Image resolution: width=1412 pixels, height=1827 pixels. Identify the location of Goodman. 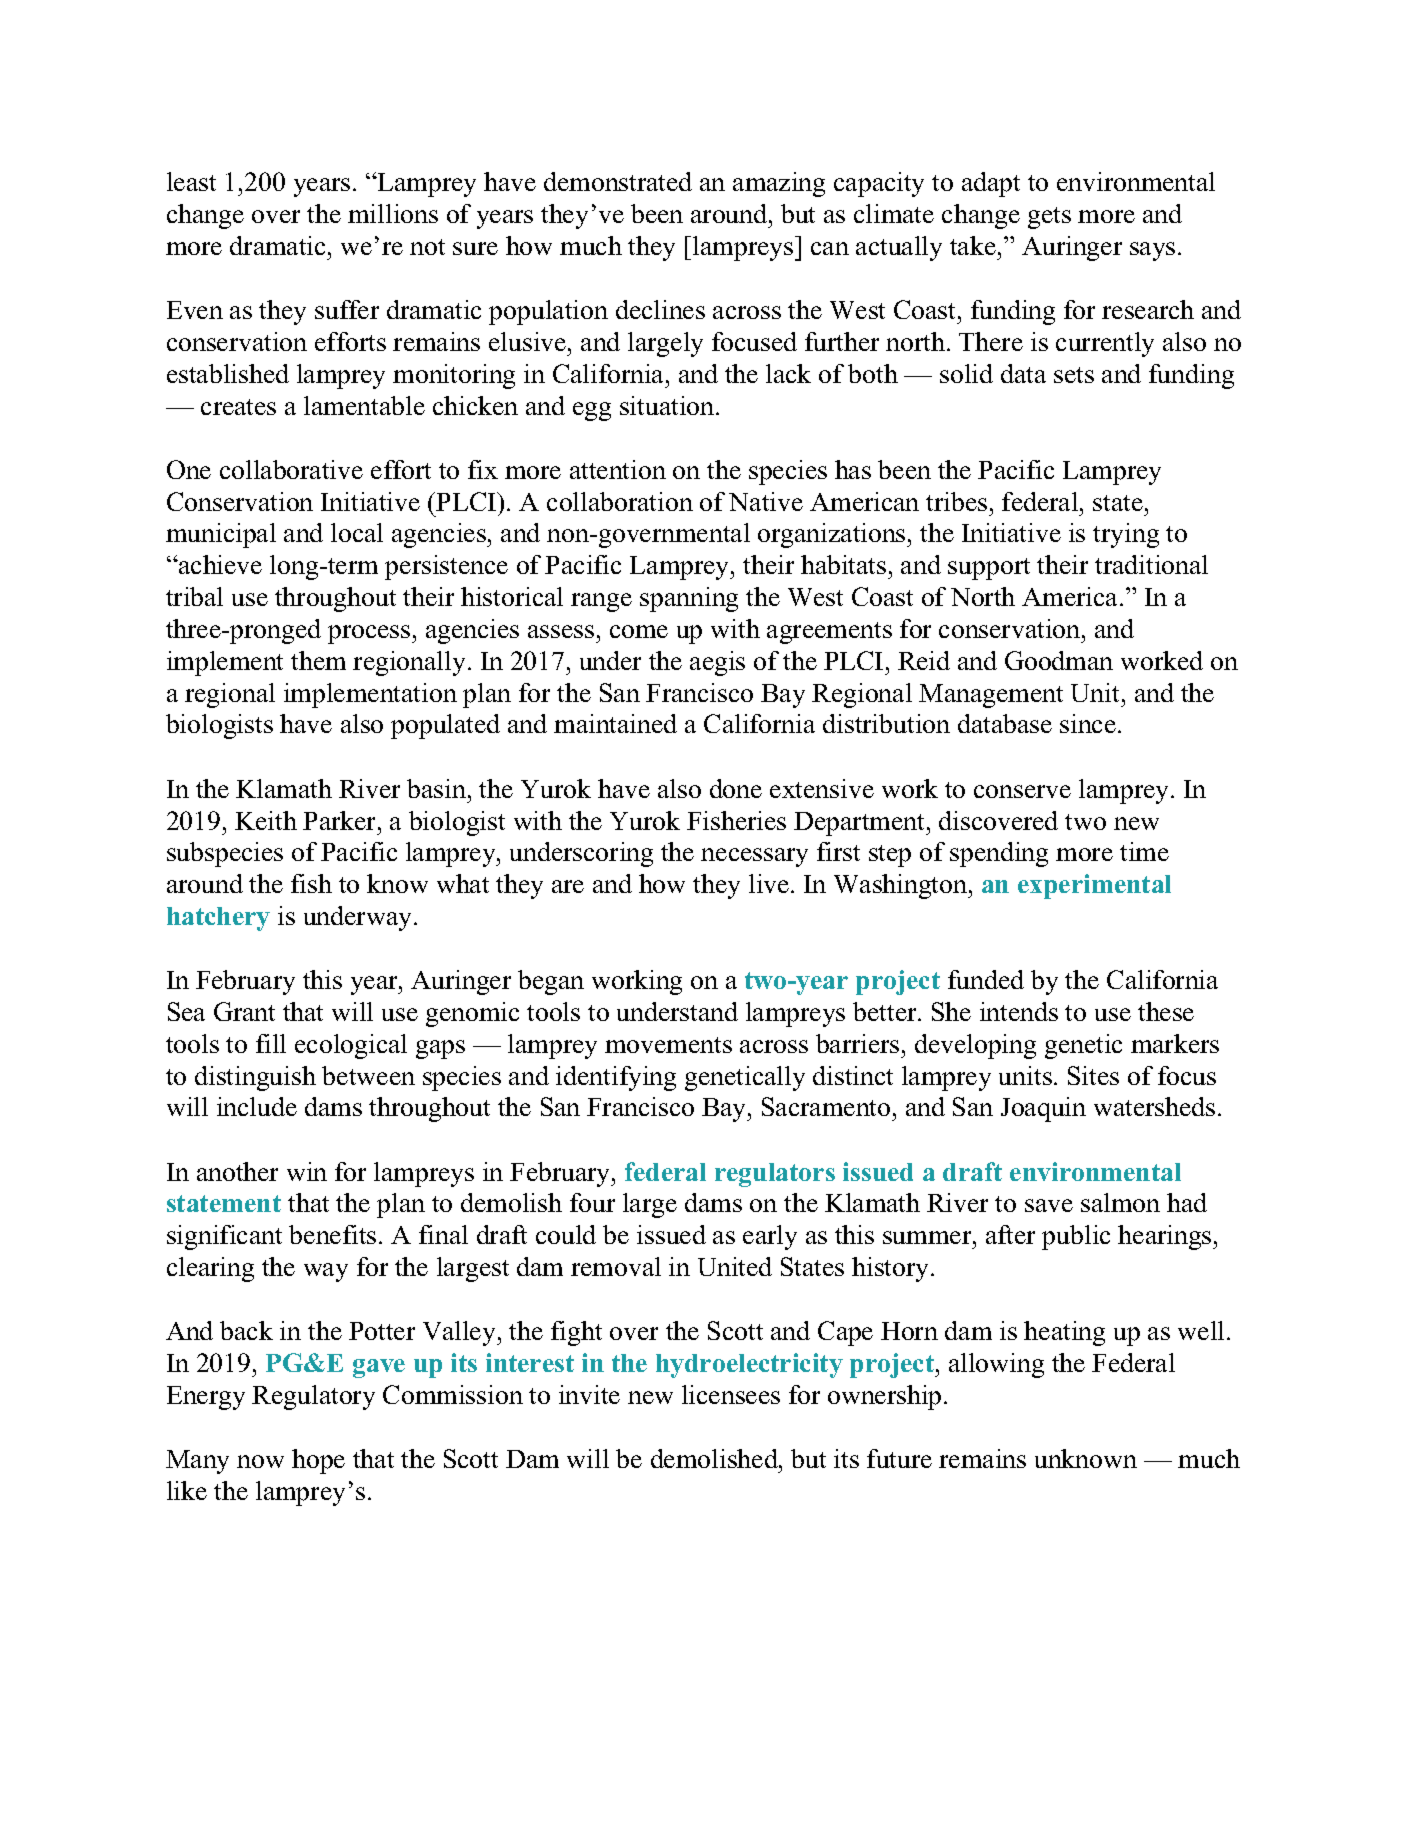
(1059, 660).
